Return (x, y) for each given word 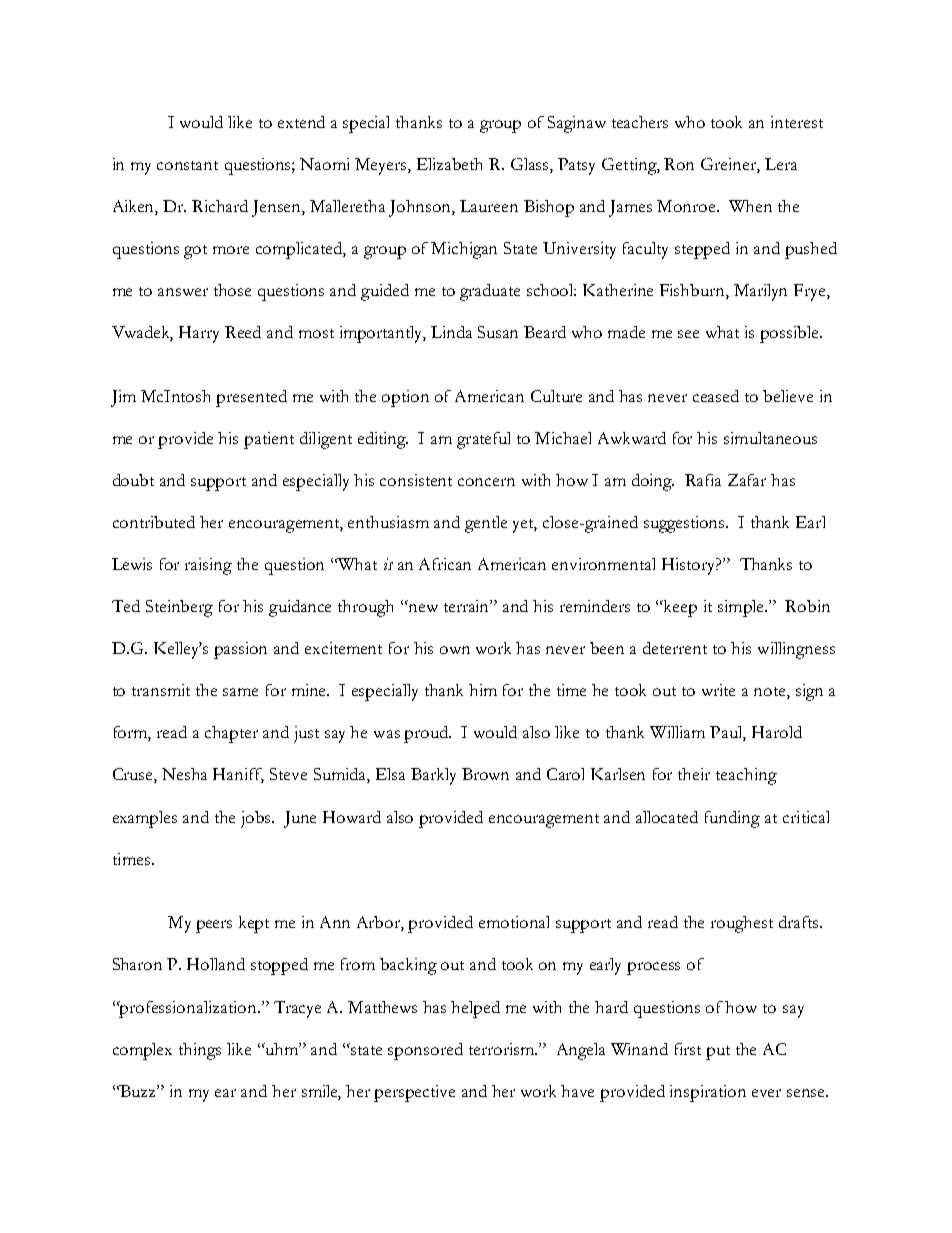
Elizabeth (449, 164)
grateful (483, 440)
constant (187, 165)
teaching (746, 776)
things (200, 1051)
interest (797, 122)
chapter (231, 734)
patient (269, 440)
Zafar (747, 480)
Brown (485, 774)
